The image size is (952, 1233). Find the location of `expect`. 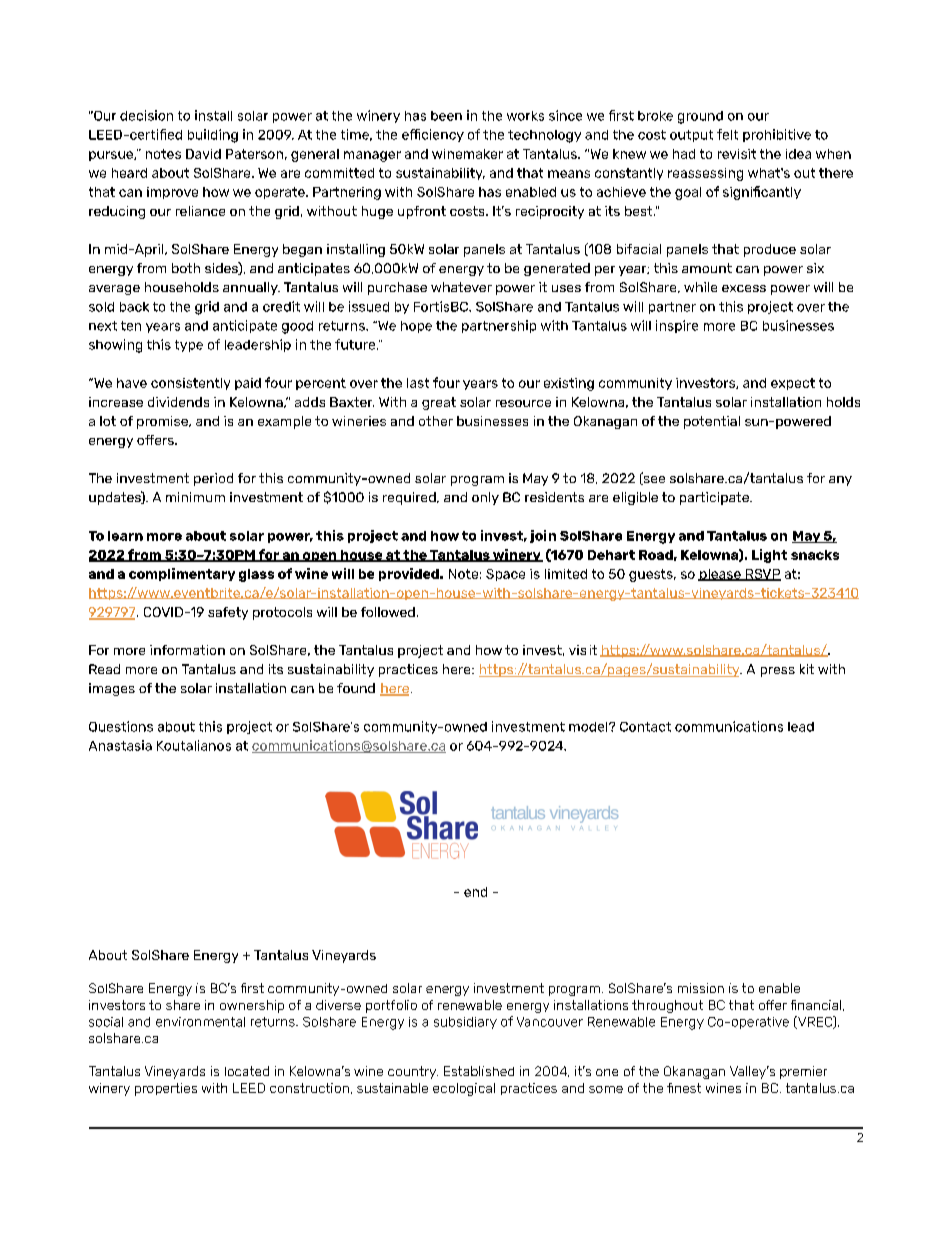

expect is located at coordinates (793, 384).
